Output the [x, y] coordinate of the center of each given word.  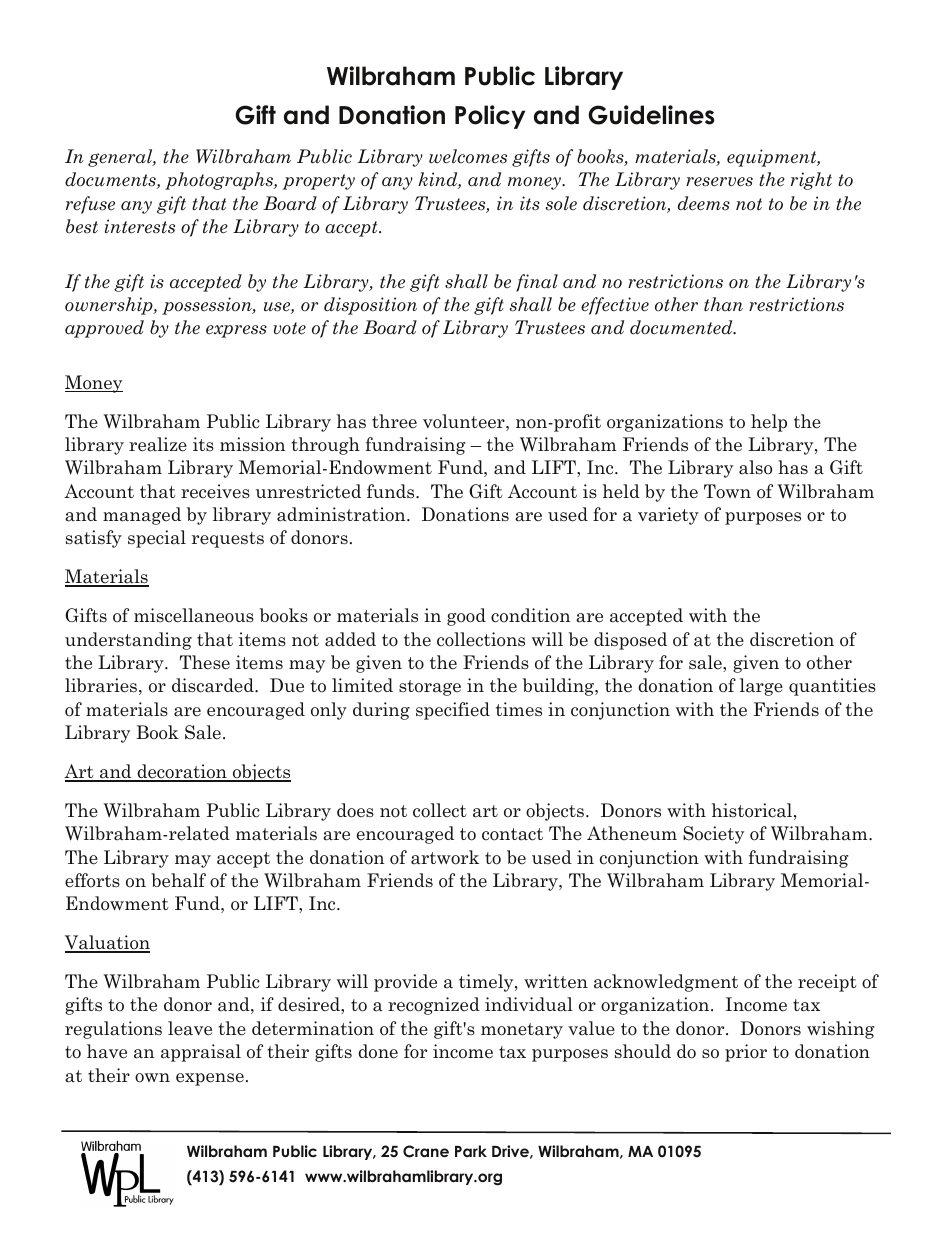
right [811, 181]
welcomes [468, 156]
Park [471, 1151]
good [466, 617]
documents [111, 180]
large [761, 687]
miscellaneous [194, 615]
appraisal [201, 1053]
